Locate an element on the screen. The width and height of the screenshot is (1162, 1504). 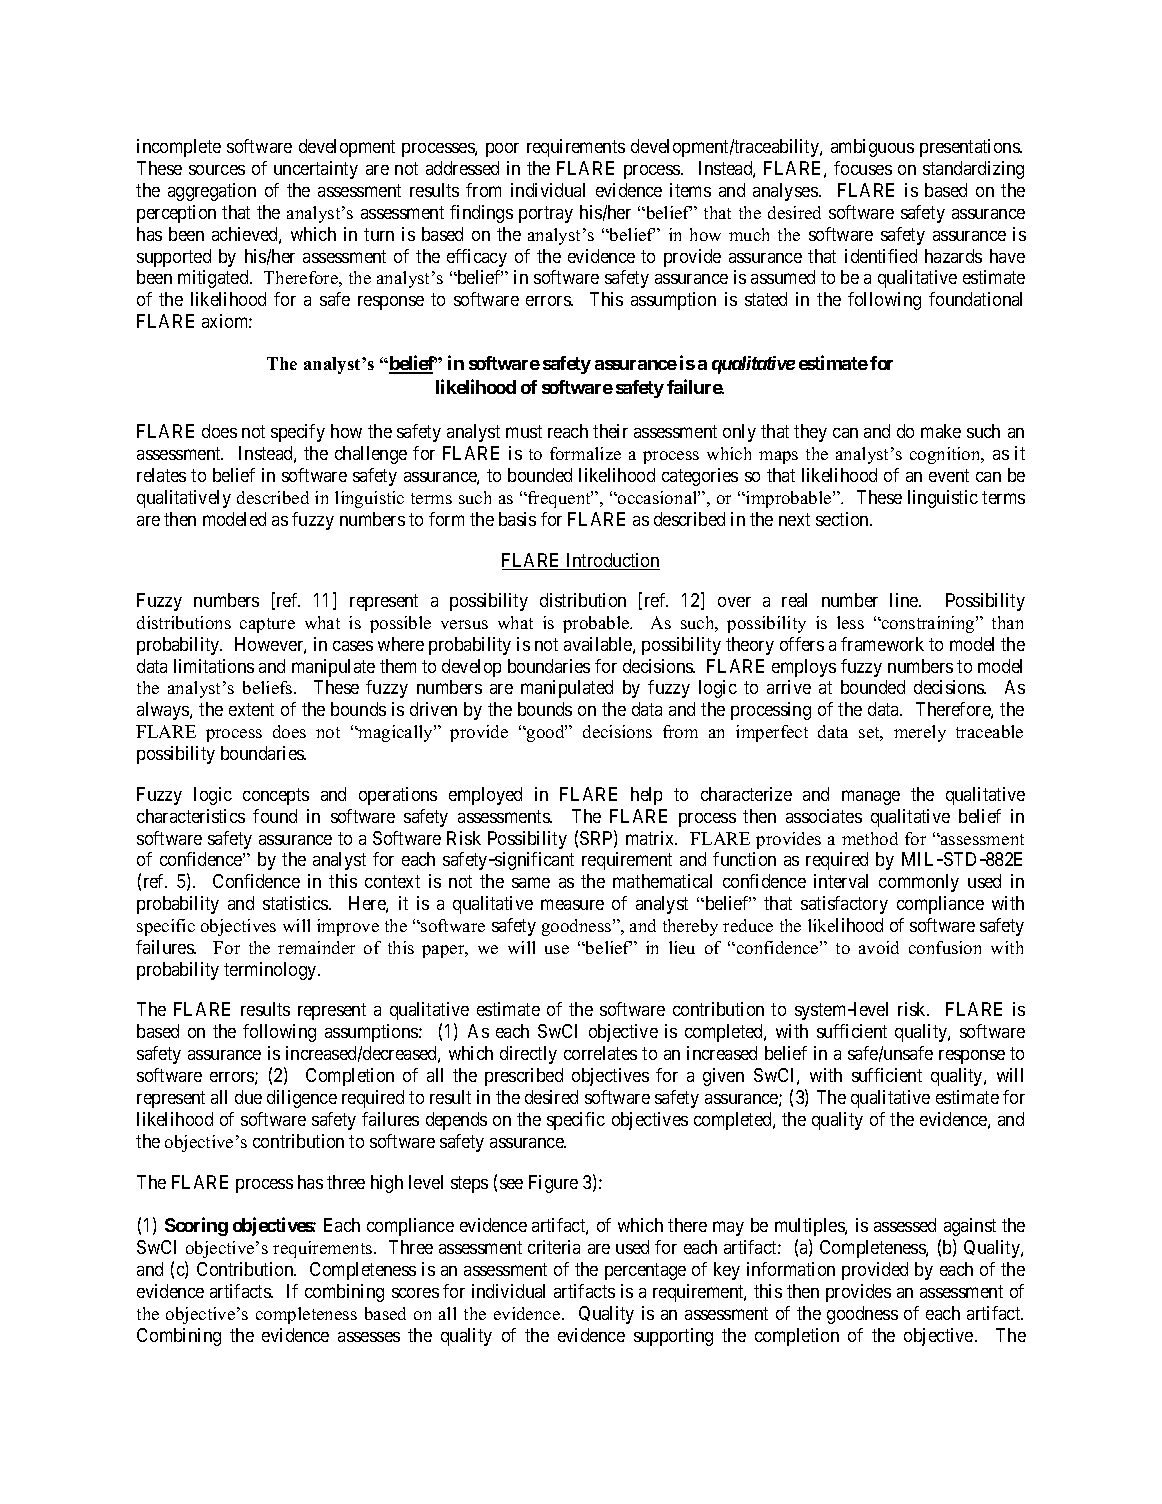
sources is located at coordinates (217, 170).
